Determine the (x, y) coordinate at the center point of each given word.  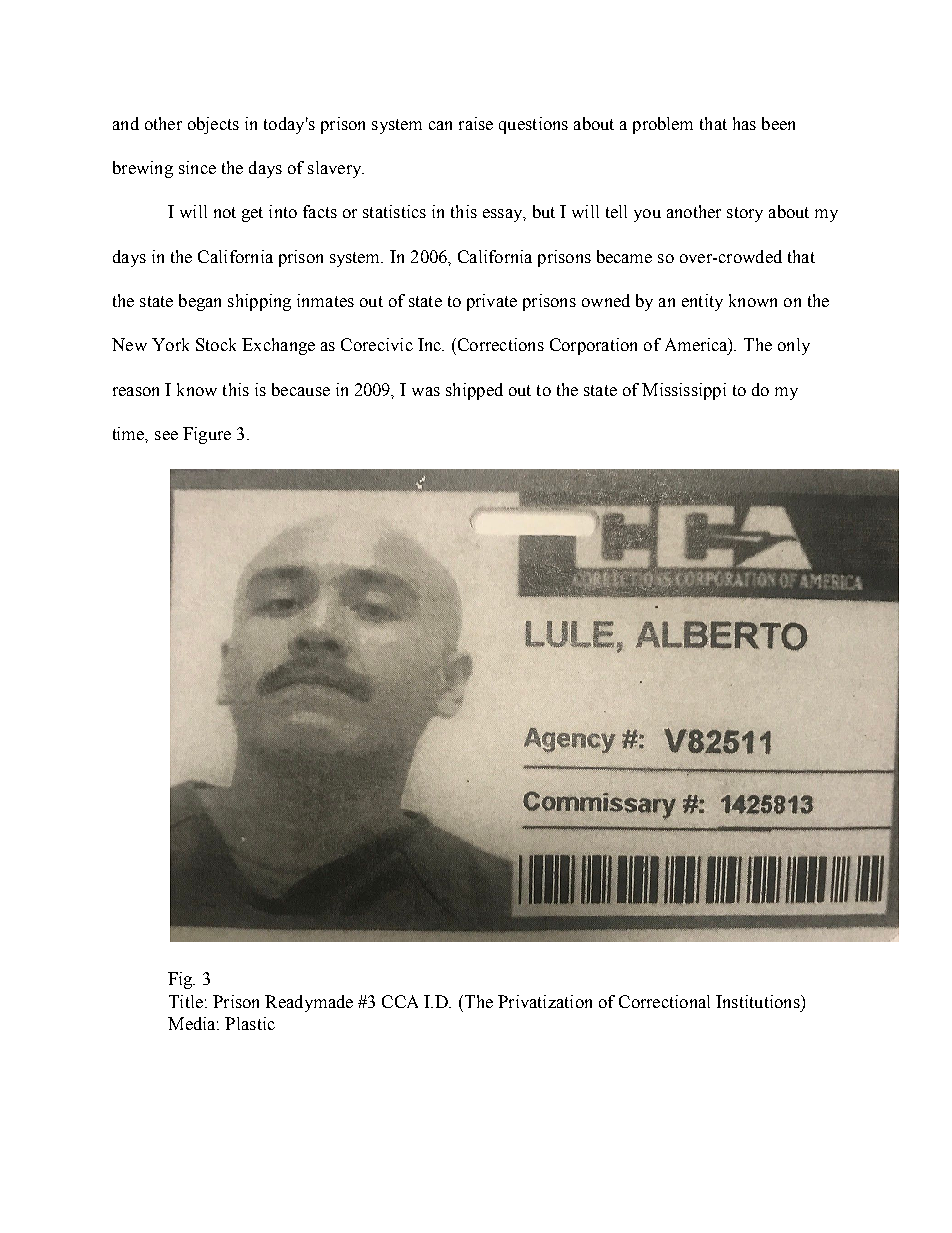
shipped (474, 391)
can (440, 125)
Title (186, 1001)
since (197, 167)
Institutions (759, 1001)
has (744, 123)
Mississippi (684, 391)
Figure (207, 435)
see (166, 435)
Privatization (545, 1001)
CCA (400, 1001)
